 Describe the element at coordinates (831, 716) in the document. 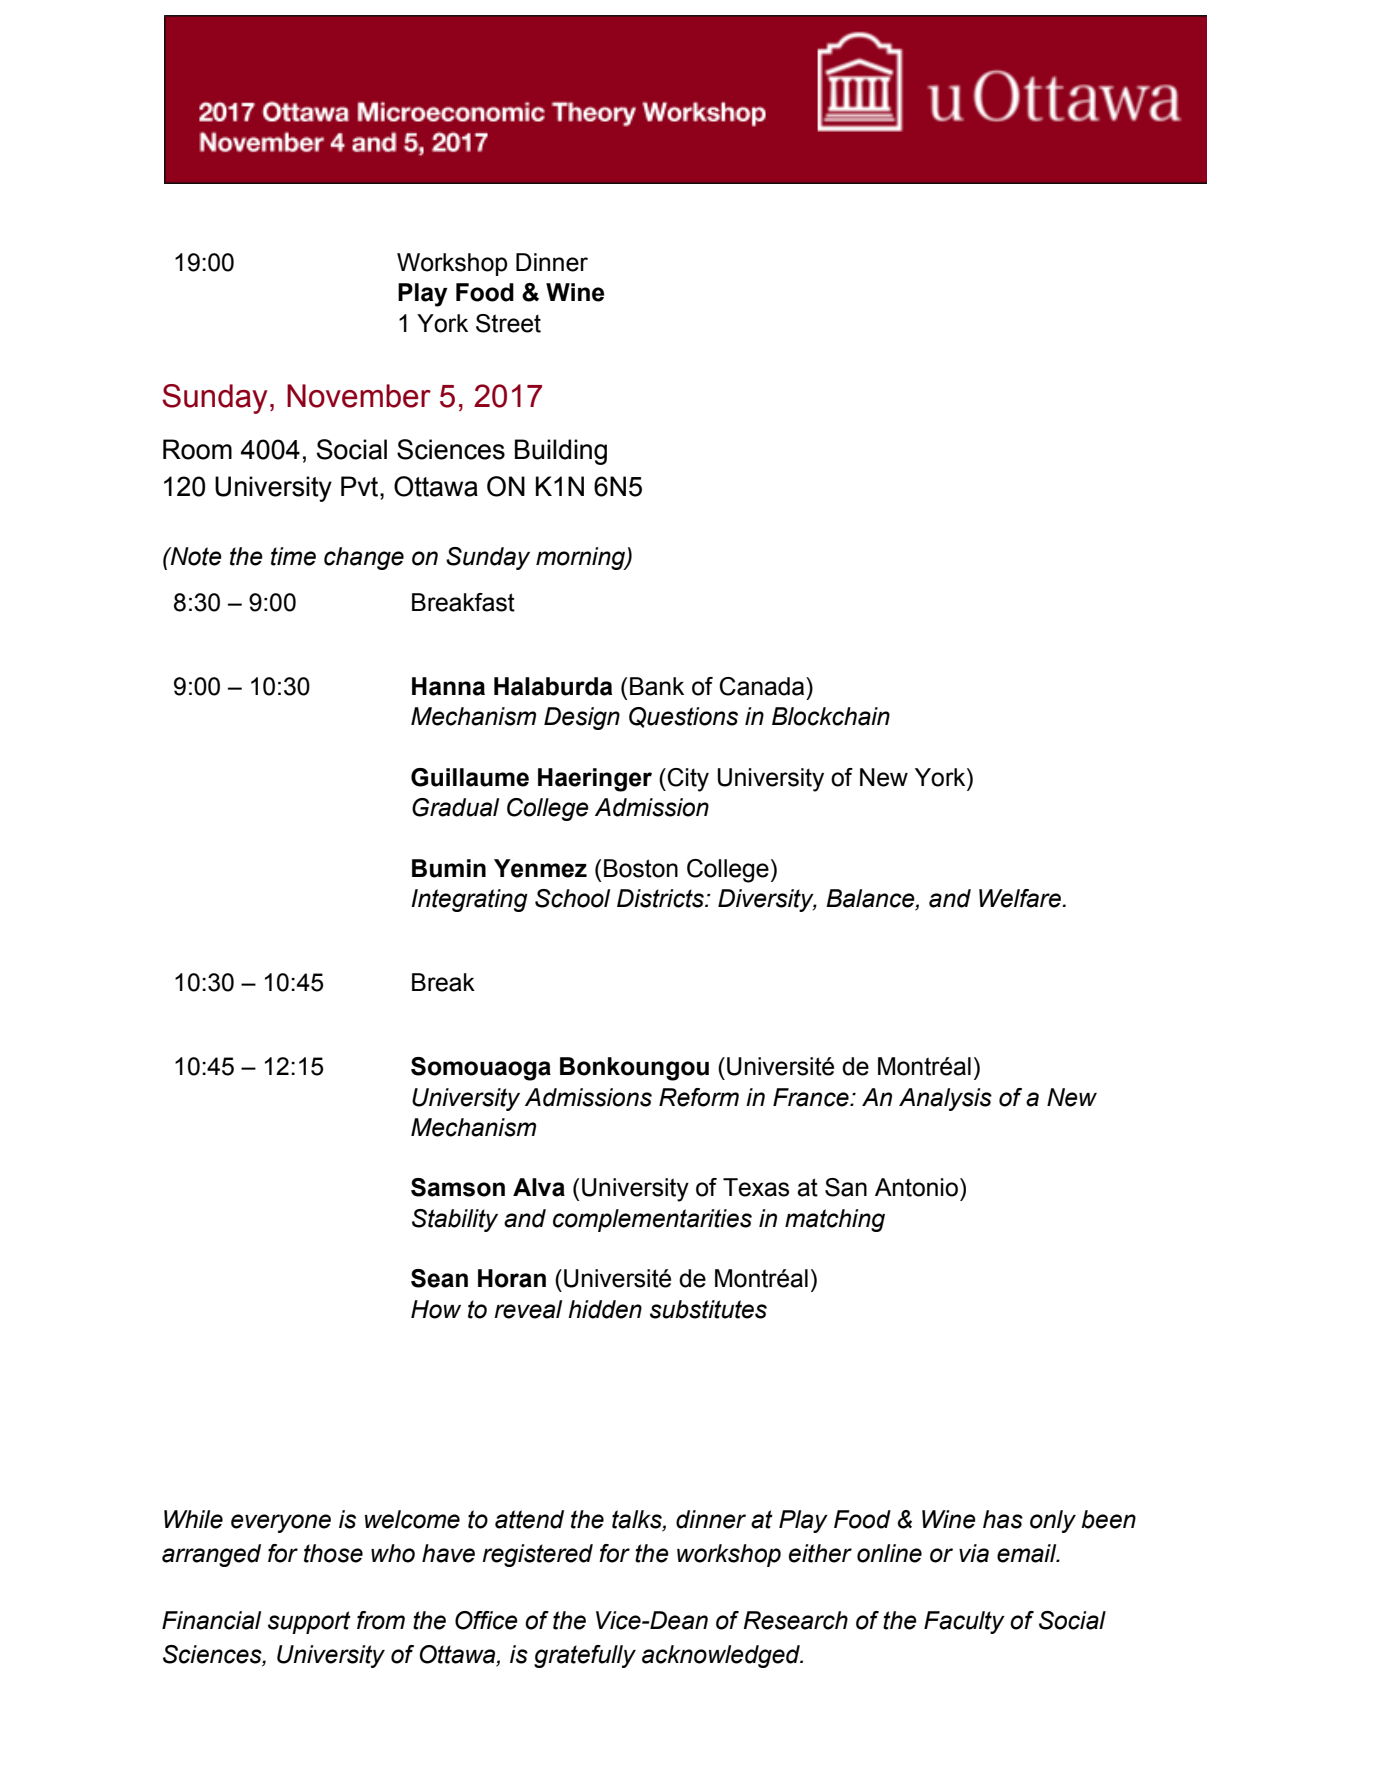

I see `Blockchain` at that location.
